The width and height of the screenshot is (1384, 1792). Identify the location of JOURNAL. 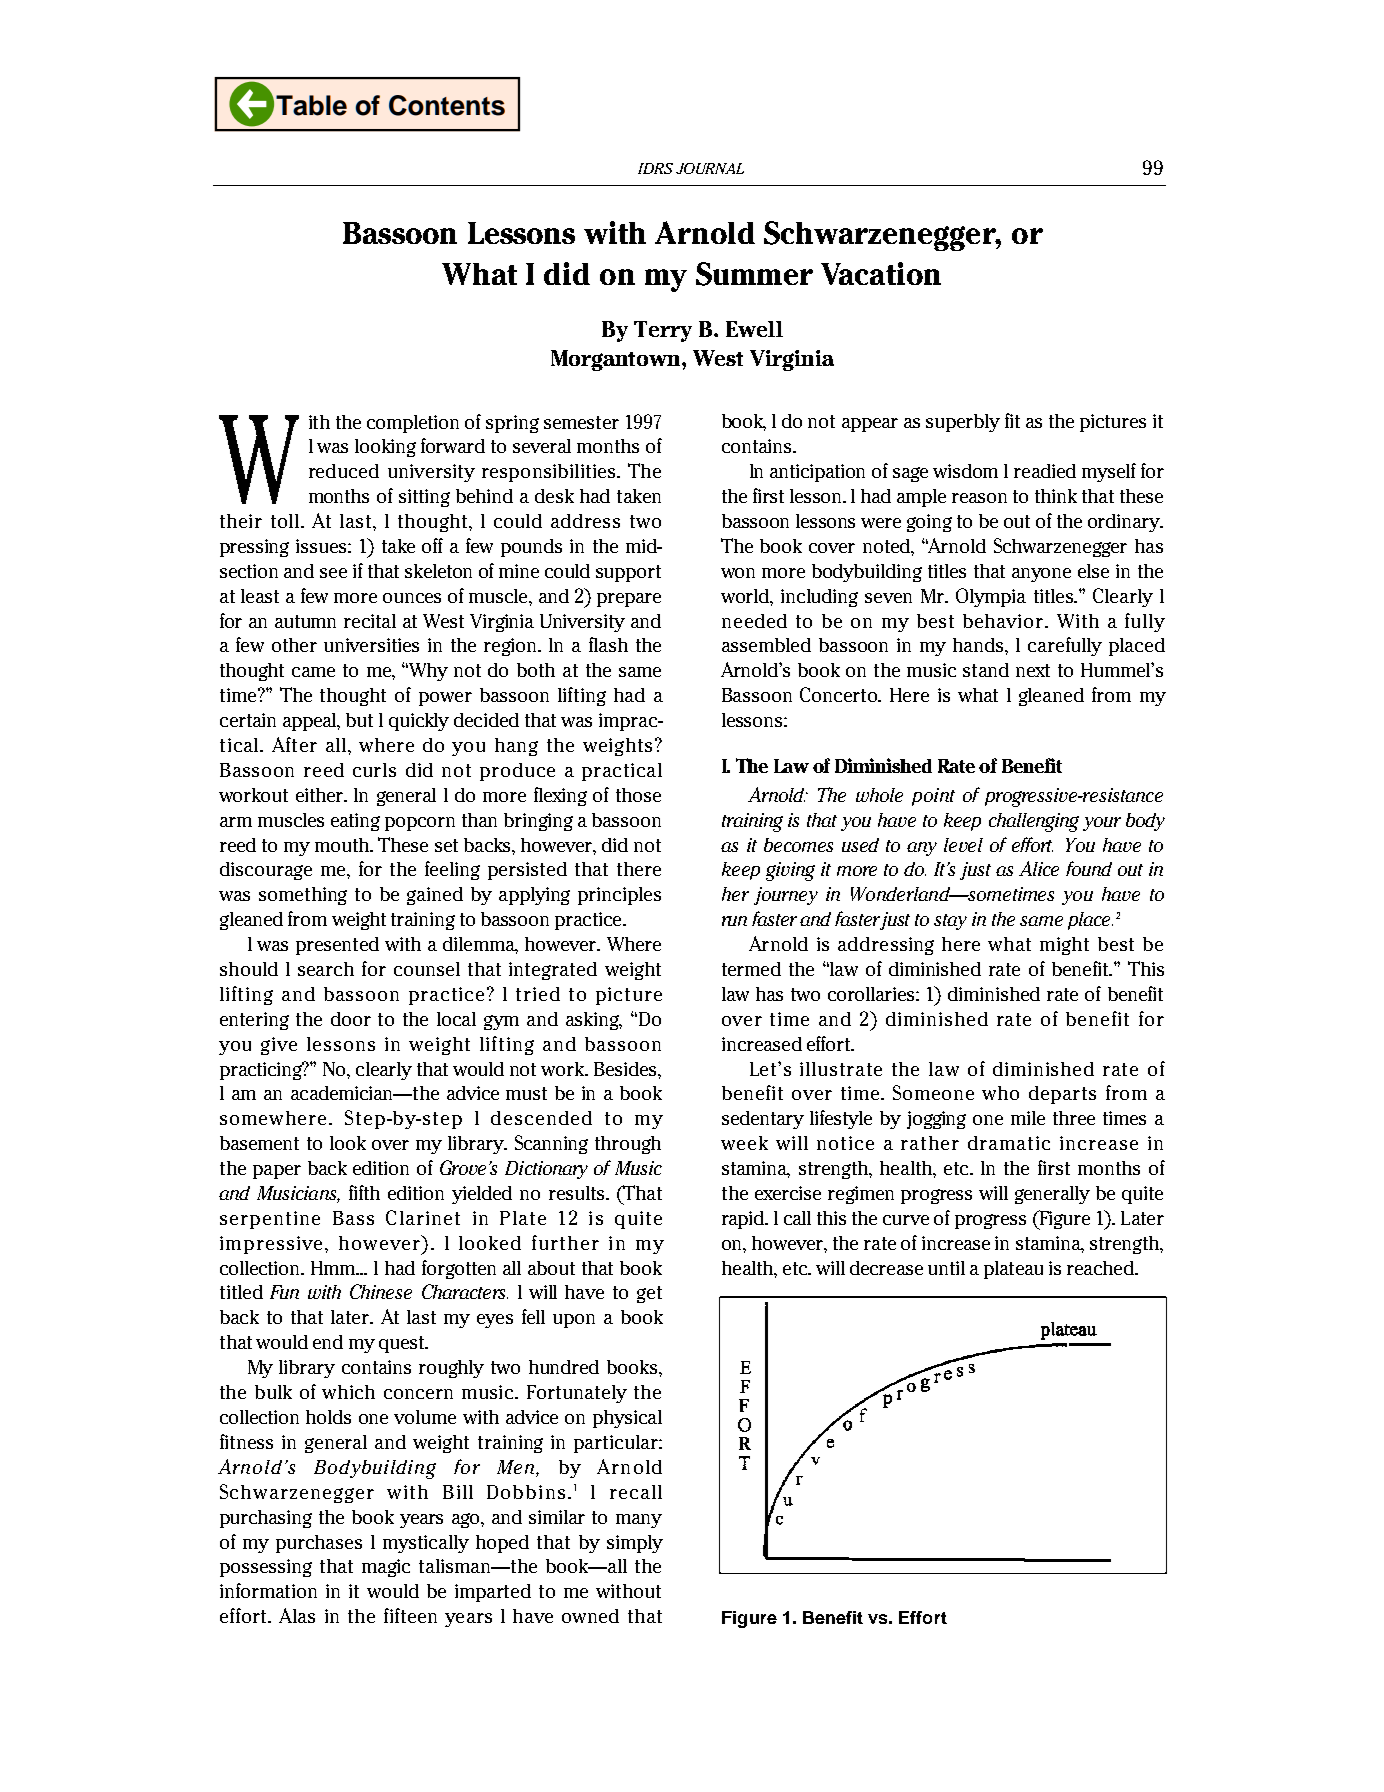
(710, 168).
